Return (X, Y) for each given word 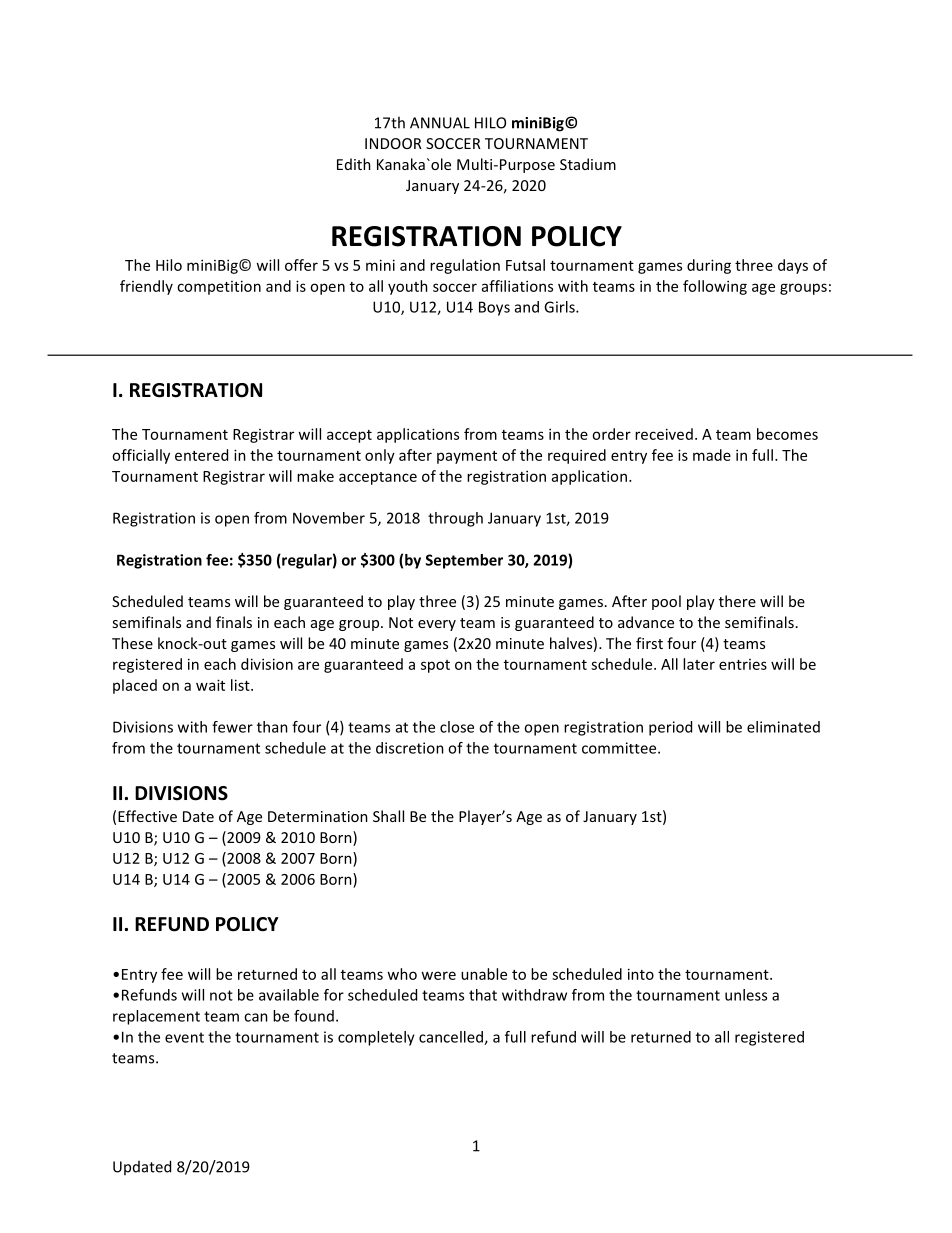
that (483, 995)
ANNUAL (440, 123)
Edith (354, 164)
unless (746, 995)
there (737, 601)
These (132, 643)
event (184, 1037)
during (709, 266)
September (464, 561)
